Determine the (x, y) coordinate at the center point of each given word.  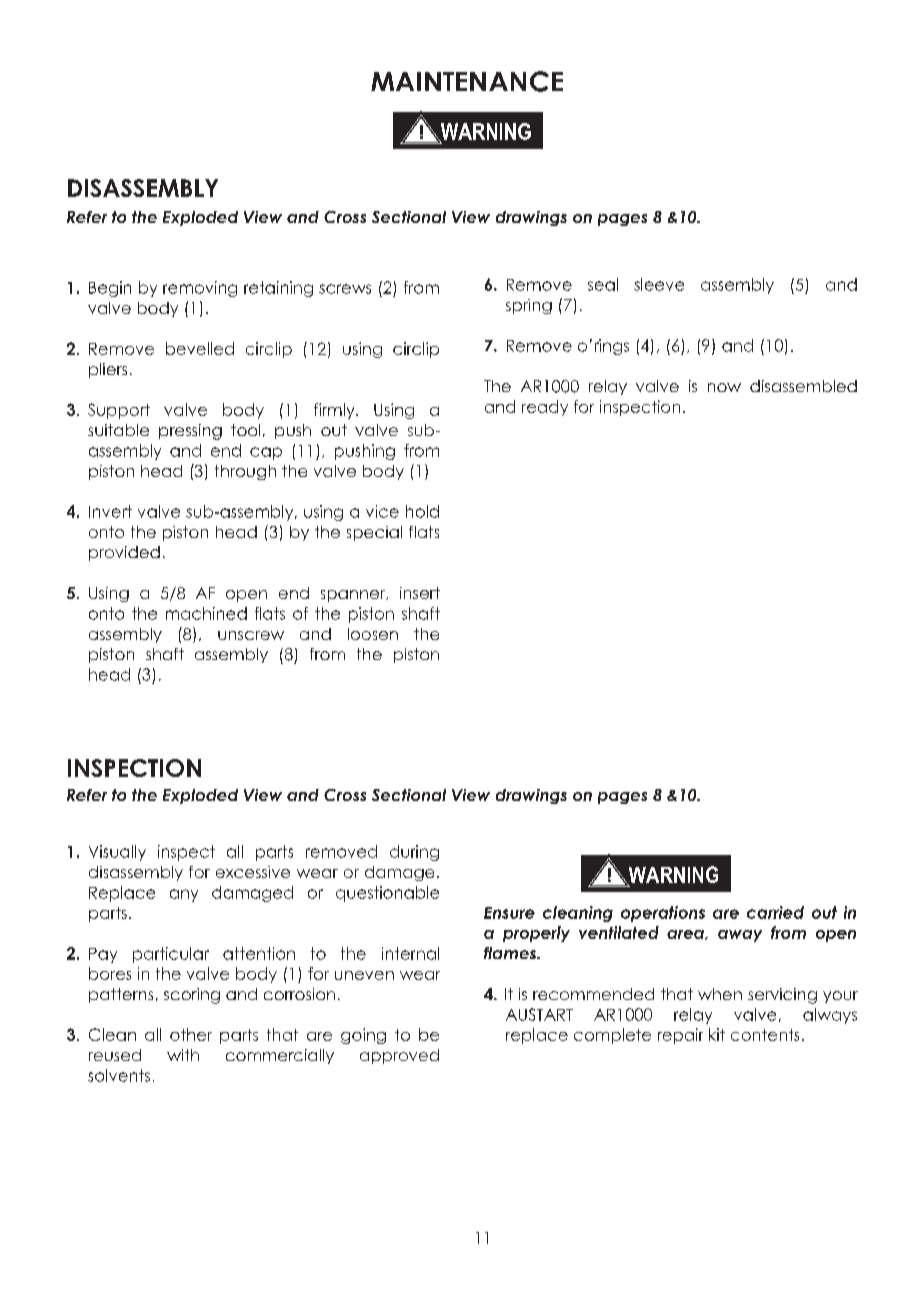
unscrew (251, 635)
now (724, 387)
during (414, 853)
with (183, 1055)
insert (420, 593)
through (245, 472)
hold (422, 511)
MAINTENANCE (467, 81)
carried (775, 912)
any (184, 895)
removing (200, 289)
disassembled (803, 386)
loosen (373, 634)
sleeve (659, 284)
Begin (110, 289)
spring (529, 306)
